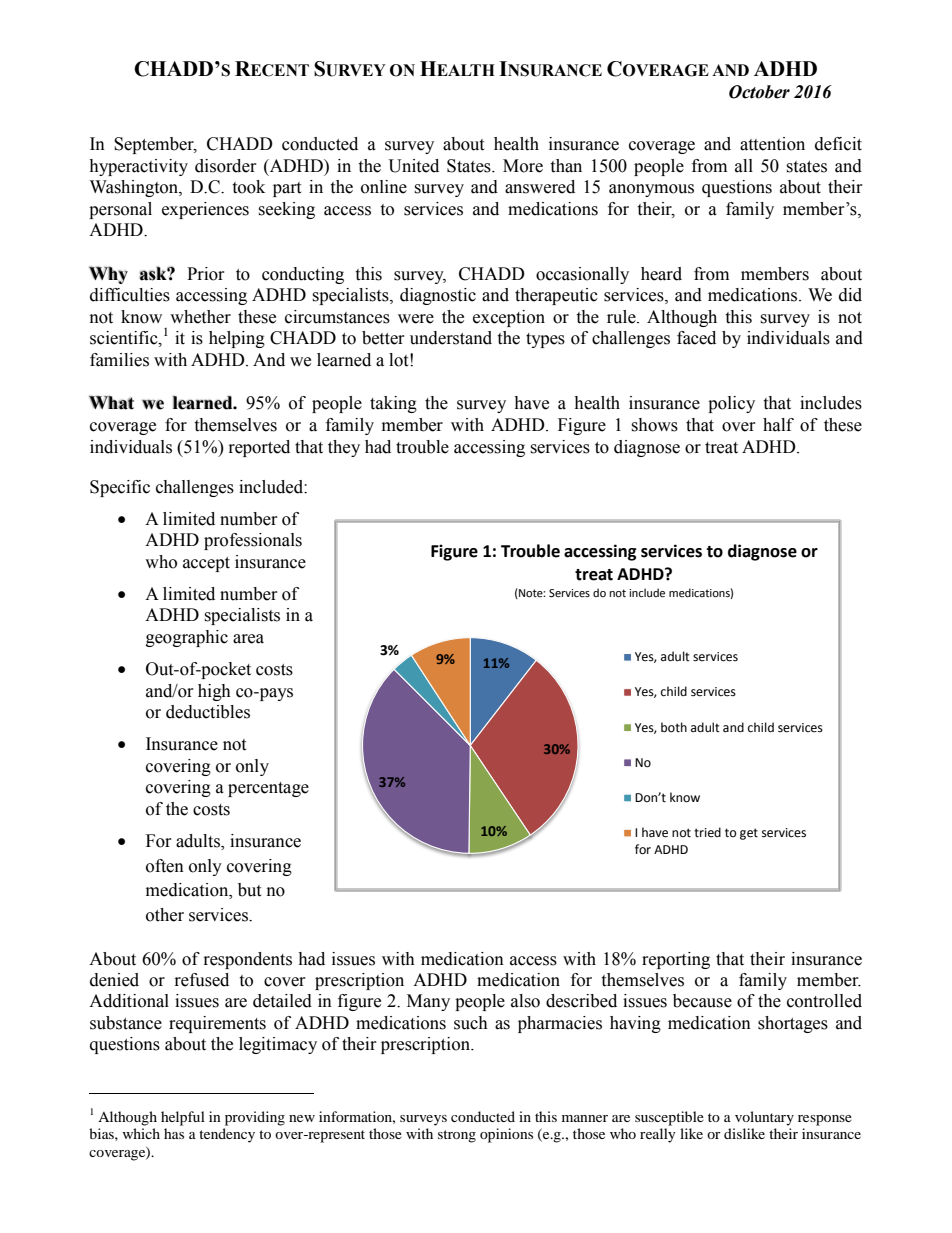  Describe the element at coordinates (226, 166) in the image. I see `disorder` at that location.
